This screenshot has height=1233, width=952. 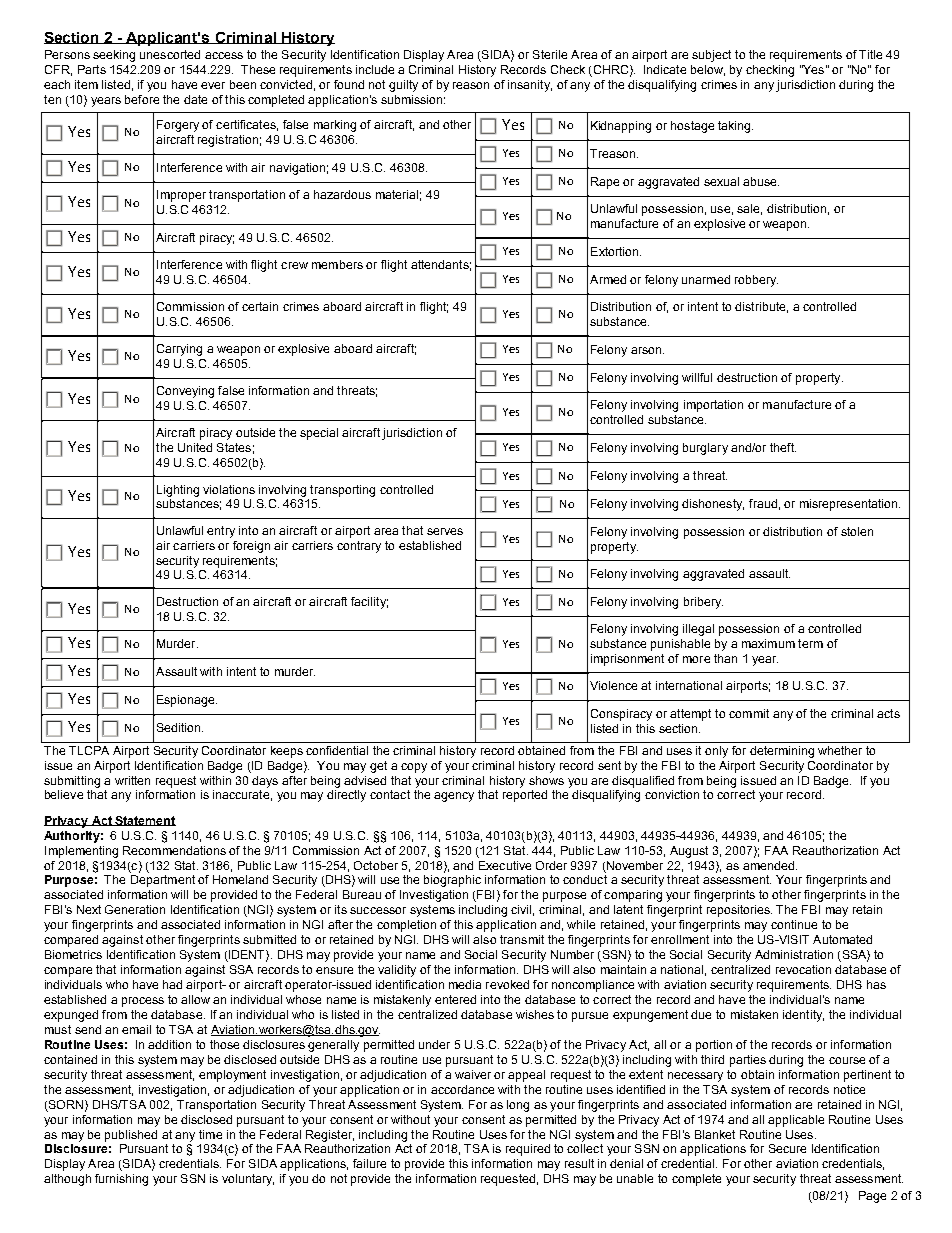 What do you see at coordinates (132, 780) in the screenshot?
I see `written` at bounding box center [132, 780].
